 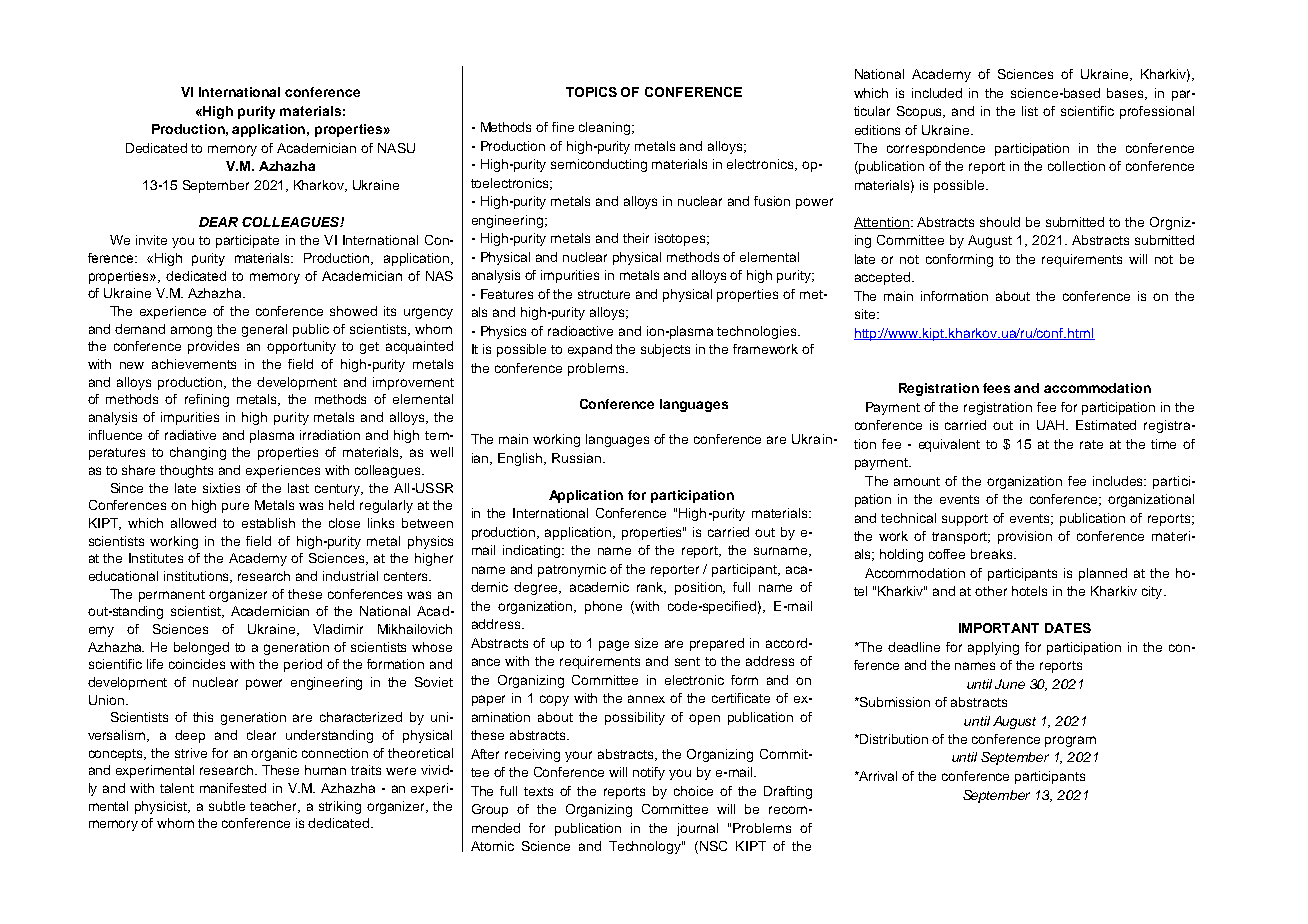 What do you see at coordinates (201, 648) in the screenshot?
I see `belonged` at bounding box center [201, 648].
